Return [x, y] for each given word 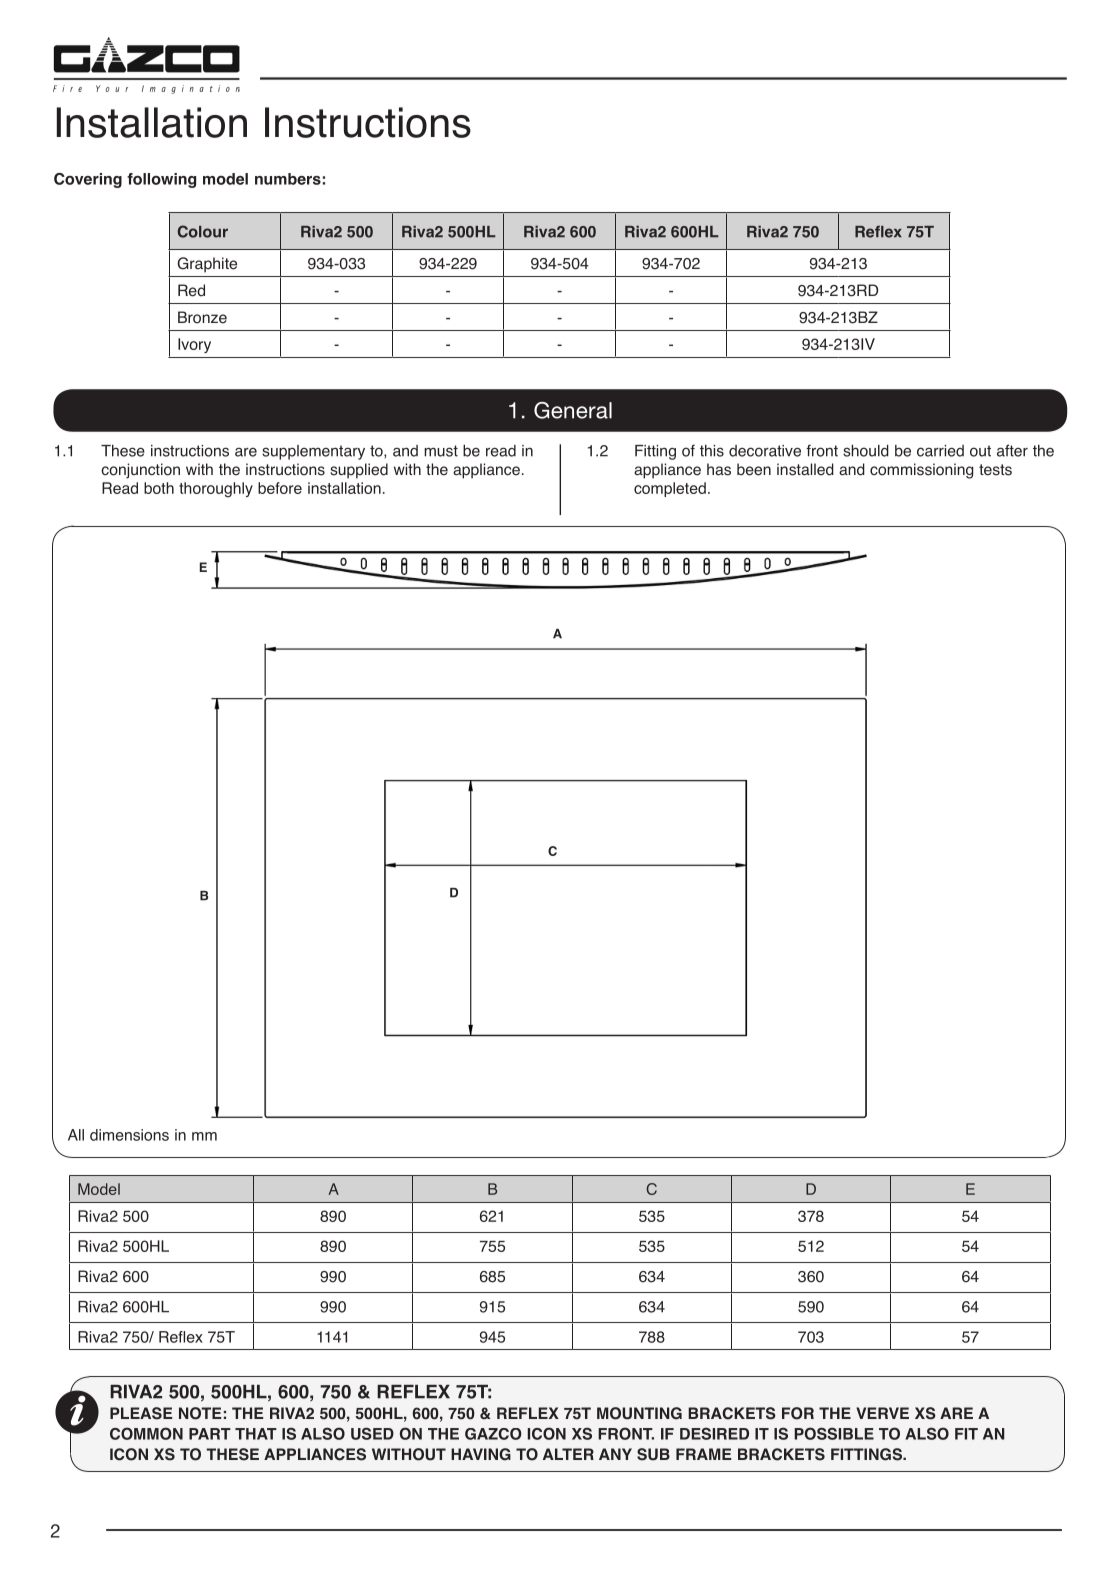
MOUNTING [639, 1413]
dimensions [129, 1135]
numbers [288, 179]
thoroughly [216, 490]
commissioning [921, 471]
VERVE [882, 1413]
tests [995, 470]
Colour [203, 231]
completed [670, 489]
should [866, 451]
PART [210, 1434]
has [719, 469]
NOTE [200, 1413]
